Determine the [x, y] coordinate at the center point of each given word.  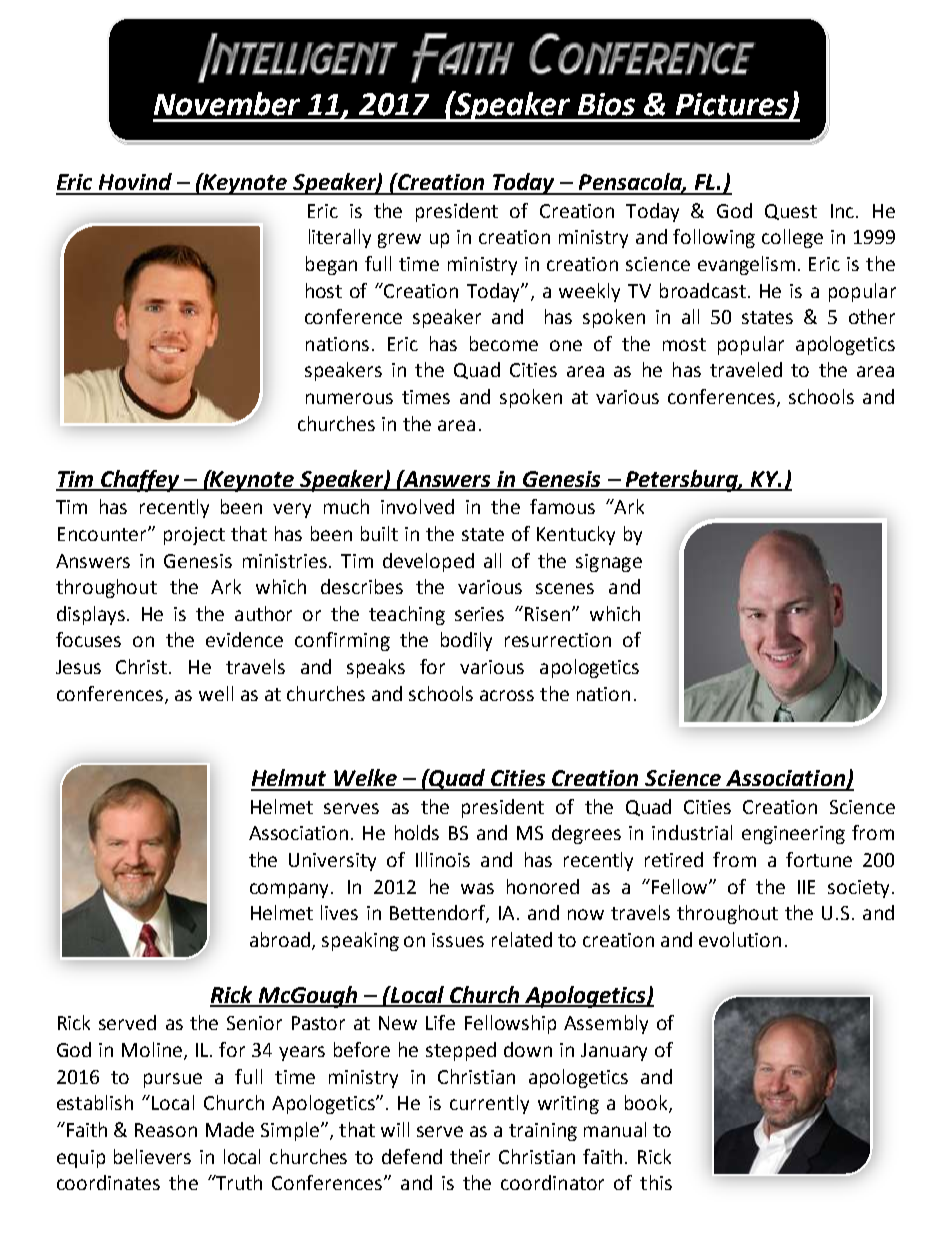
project [194, 536]
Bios [606, 104]
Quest [791, 212]
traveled [746, 369]
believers [152, 1156]
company [291, 890]
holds [417, 832]
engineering [793, 835]
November [227, 104]
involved [417, 506]
